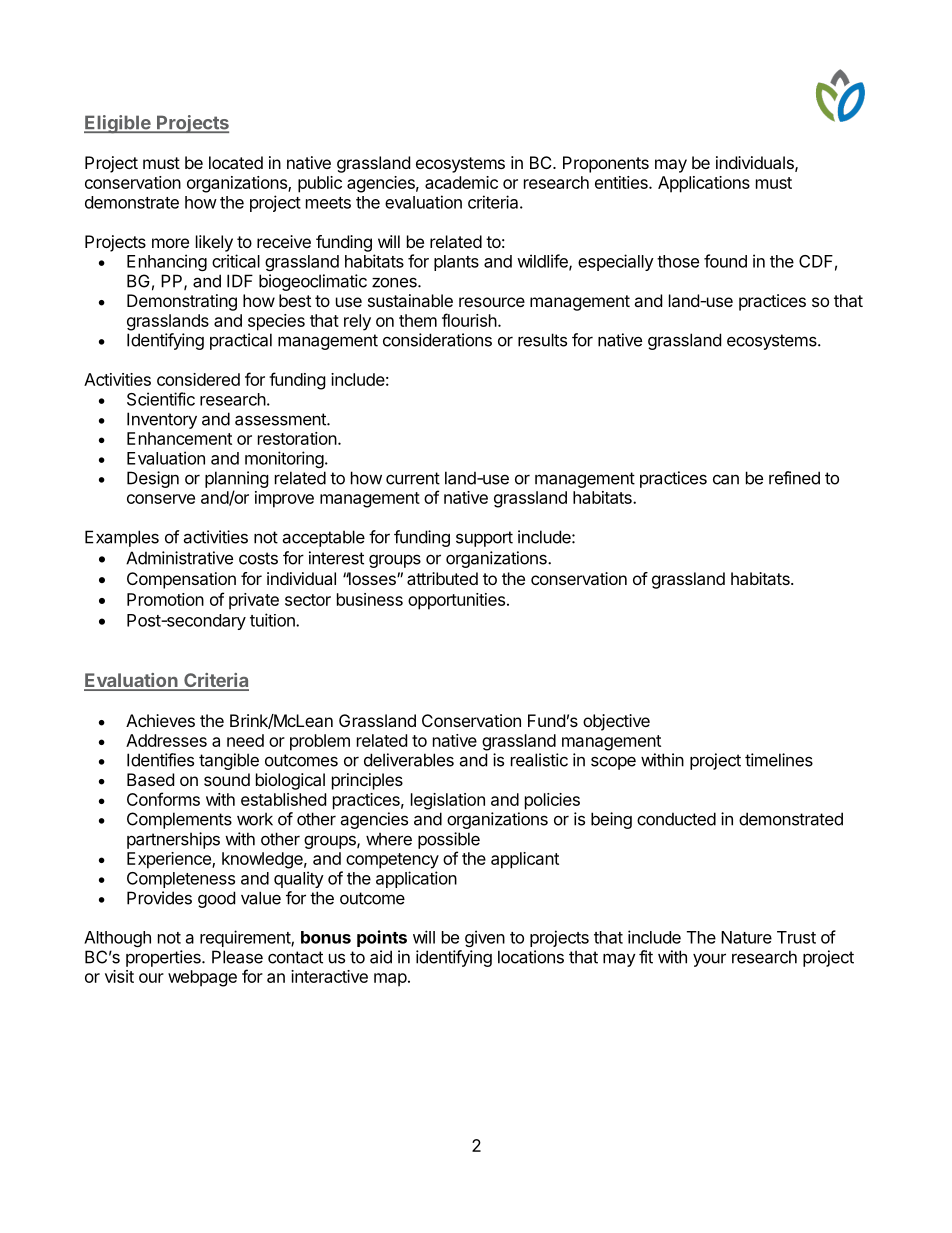  What do you see at coordinates (179, 558) in the document?
I see `Administrative` at bounding box center [179, 558].
